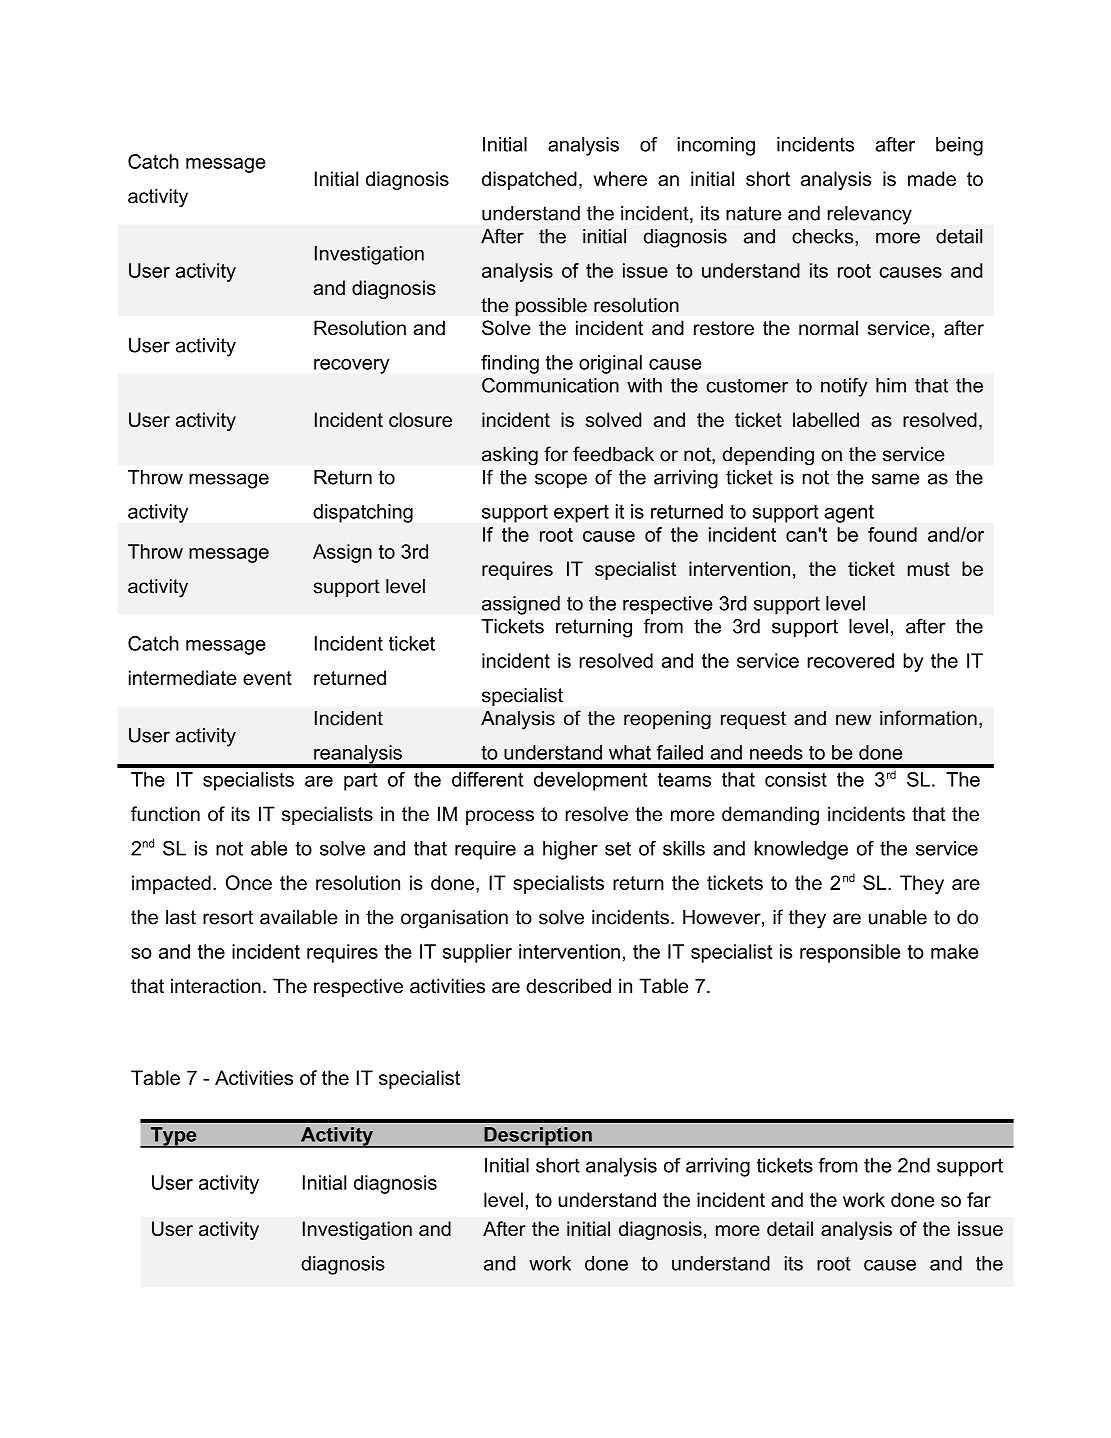 This screenshot has height=1438, width=1111. Describe the element at coordinates (249, 882) in the screenshot. I see `Once` at that location.
